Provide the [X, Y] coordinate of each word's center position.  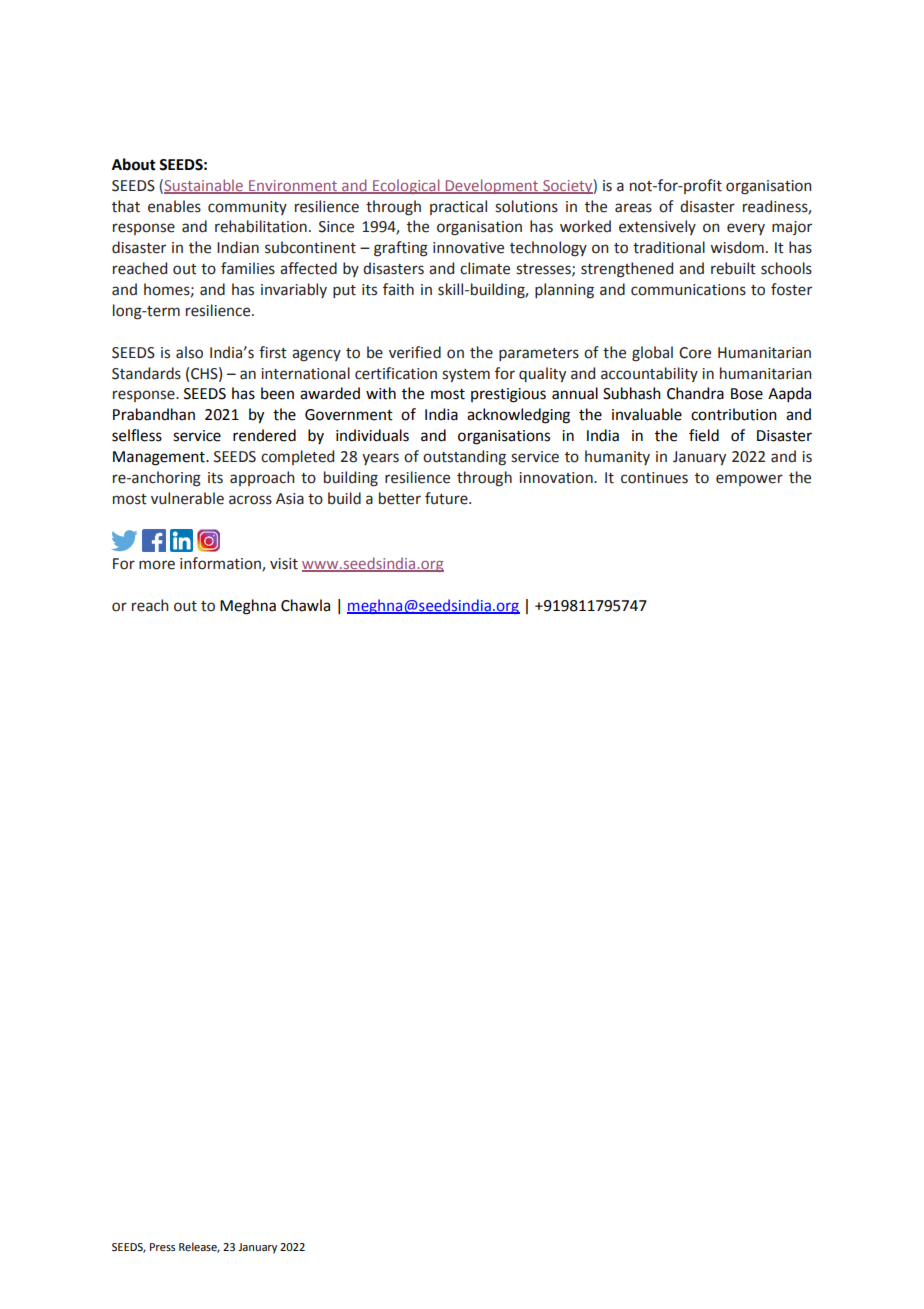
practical [458, 207]
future [447, 498]
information [221, 564]
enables [174, 206]
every [746, 229]
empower [749, 480]
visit [284, 564]
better [400, 498]
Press [162, 1247]
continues [654, 478]
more [157, 565]
